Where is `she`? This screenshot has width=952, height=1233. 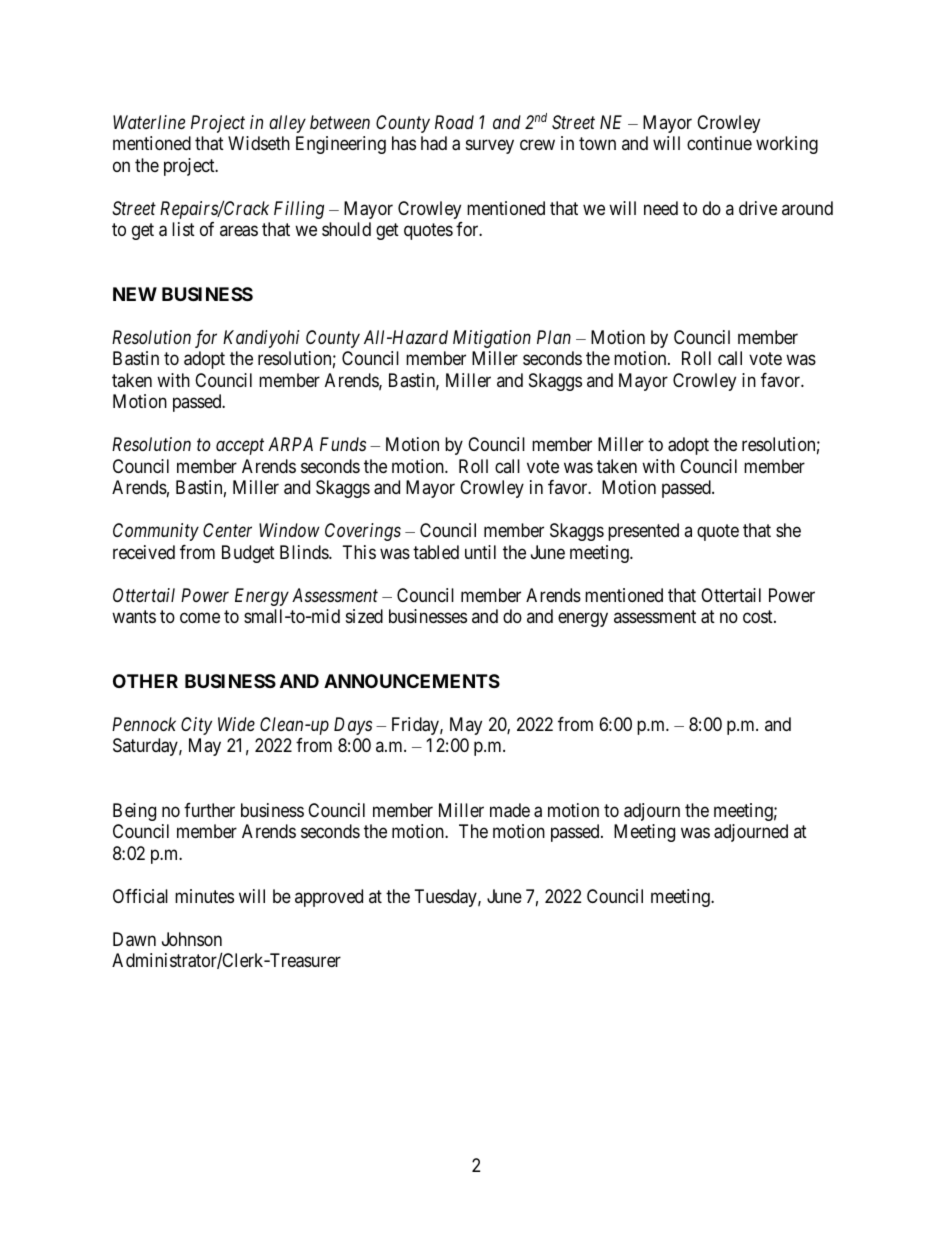 she is located at coordinates (788, 530).
